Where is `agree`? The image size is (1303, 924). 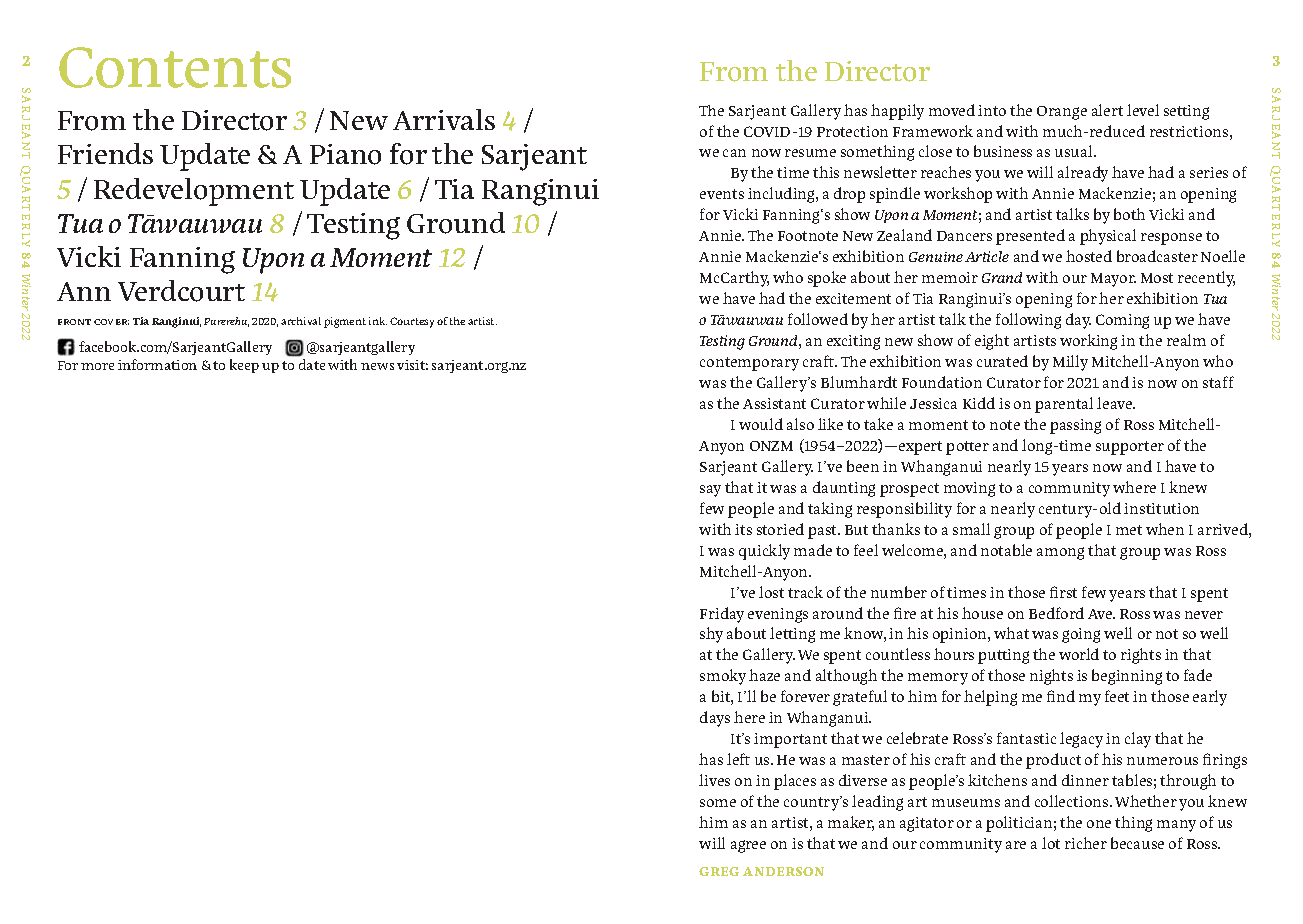
agree is located at coordinates (748, 846).
